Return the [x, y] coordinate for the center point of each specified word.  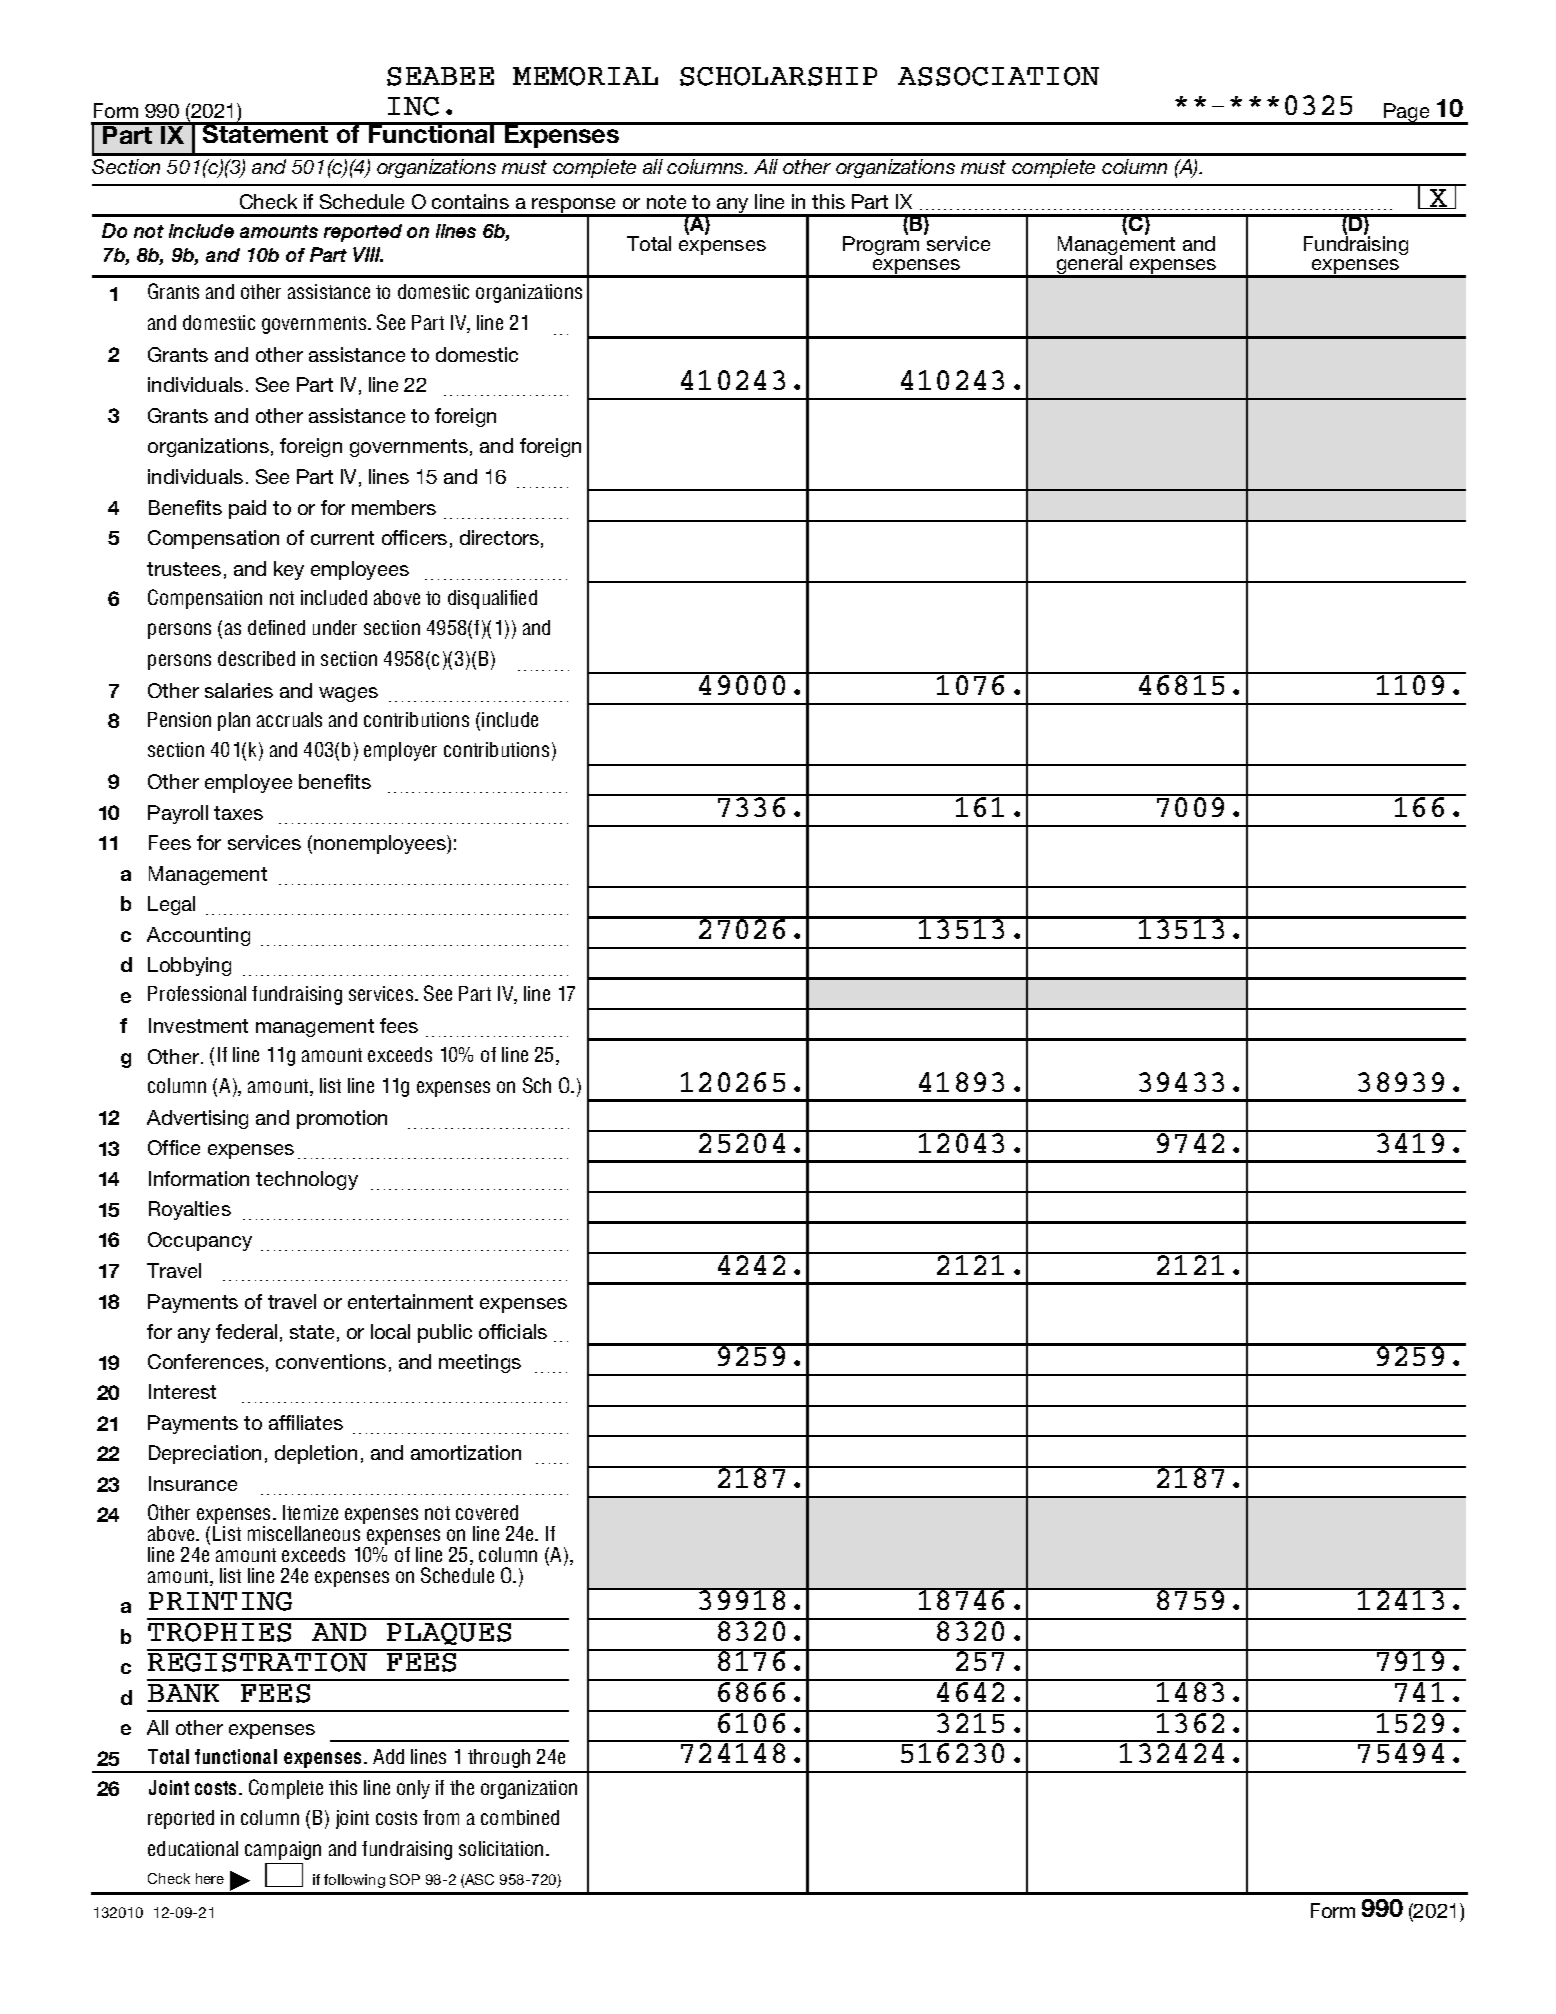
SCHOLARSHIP [778, 76]
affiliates [306, 1422]
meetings [480, 1363]
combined [520, 1817]
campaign [283, 1850]
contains [470, 201]
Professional [197, 993]
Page [1407, 114]
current [342, 538]
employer [400, 751]
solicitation [501, 1848]
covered [487, 1512]
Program [881, 244]
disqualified [492, 599]
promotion [342, 1119]
